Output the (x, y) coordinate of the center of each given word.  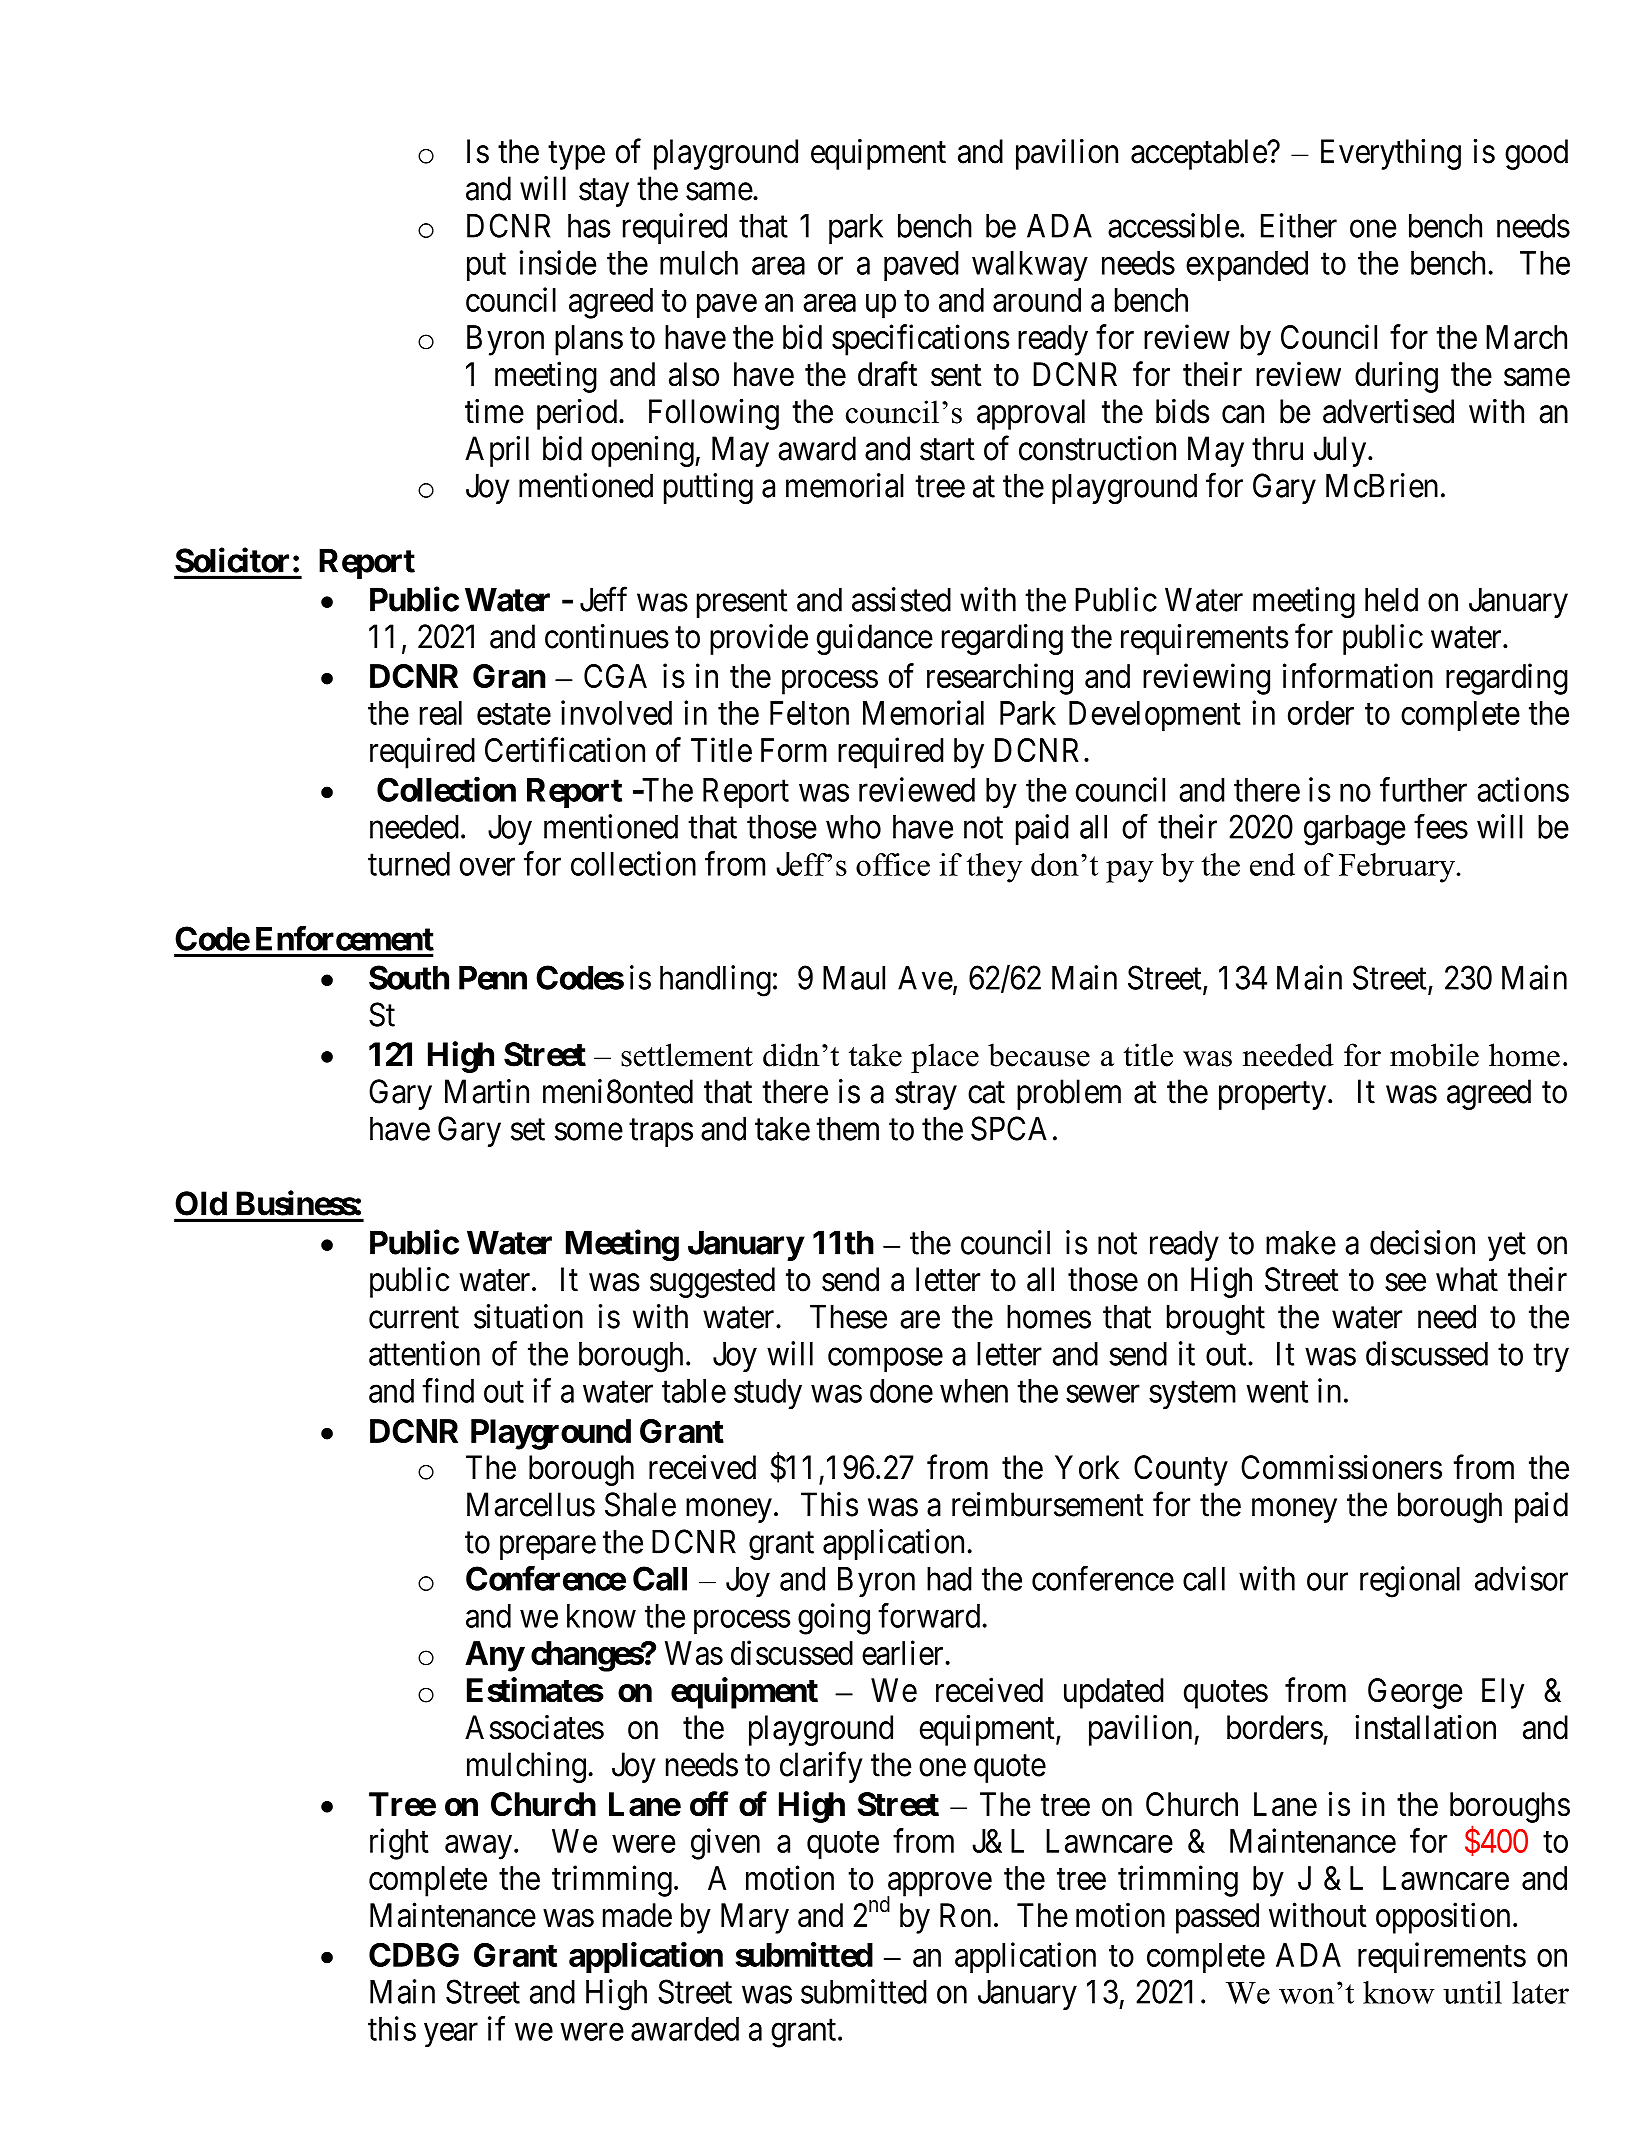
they (995, 868)
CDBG (414, 1955)
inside (558, 262)
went (1277, 1392)
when (974, 1391)
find (448, 1390)
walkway (1030, 266)
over (487, 867)
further (1423, 789)
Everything (1391, 154)
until (1472, 1992)
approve (939, 1885)
